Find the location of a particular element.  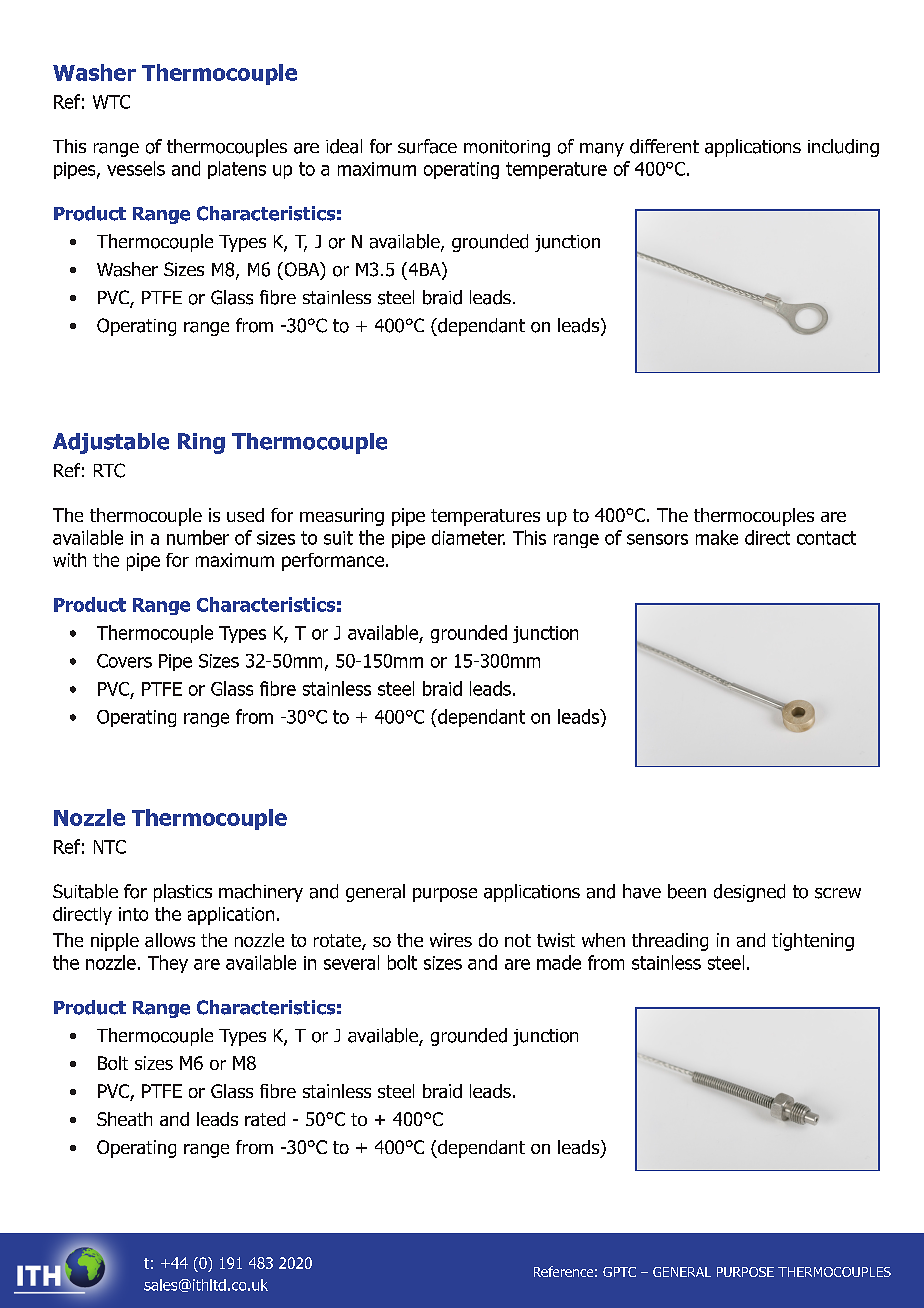

wires is located at coordinates (451, 940).
